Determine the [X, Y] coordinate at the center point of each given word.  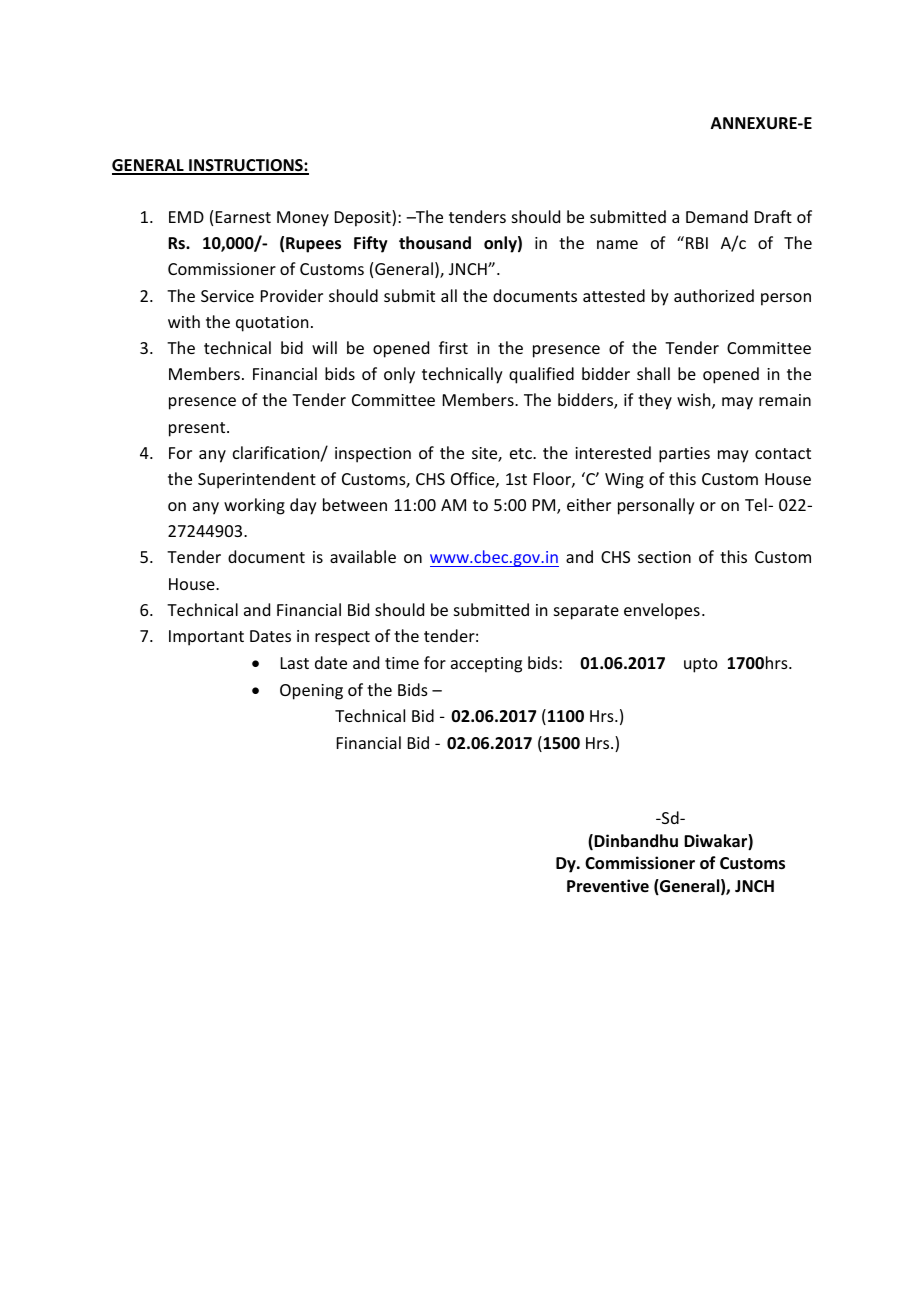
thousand [435, 243]
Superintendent [257, 480]
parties [684, 455]
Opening [311, 692]
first [453, 347]
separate [586, 612]
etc [522, 453]
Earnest [243, 217]
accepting [486, 665]
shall [653, 373]
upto [701, 665]
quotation [272, 324]
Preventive [608, 886]
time [402, 663]
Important [206, 638]
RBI [697, 243]
